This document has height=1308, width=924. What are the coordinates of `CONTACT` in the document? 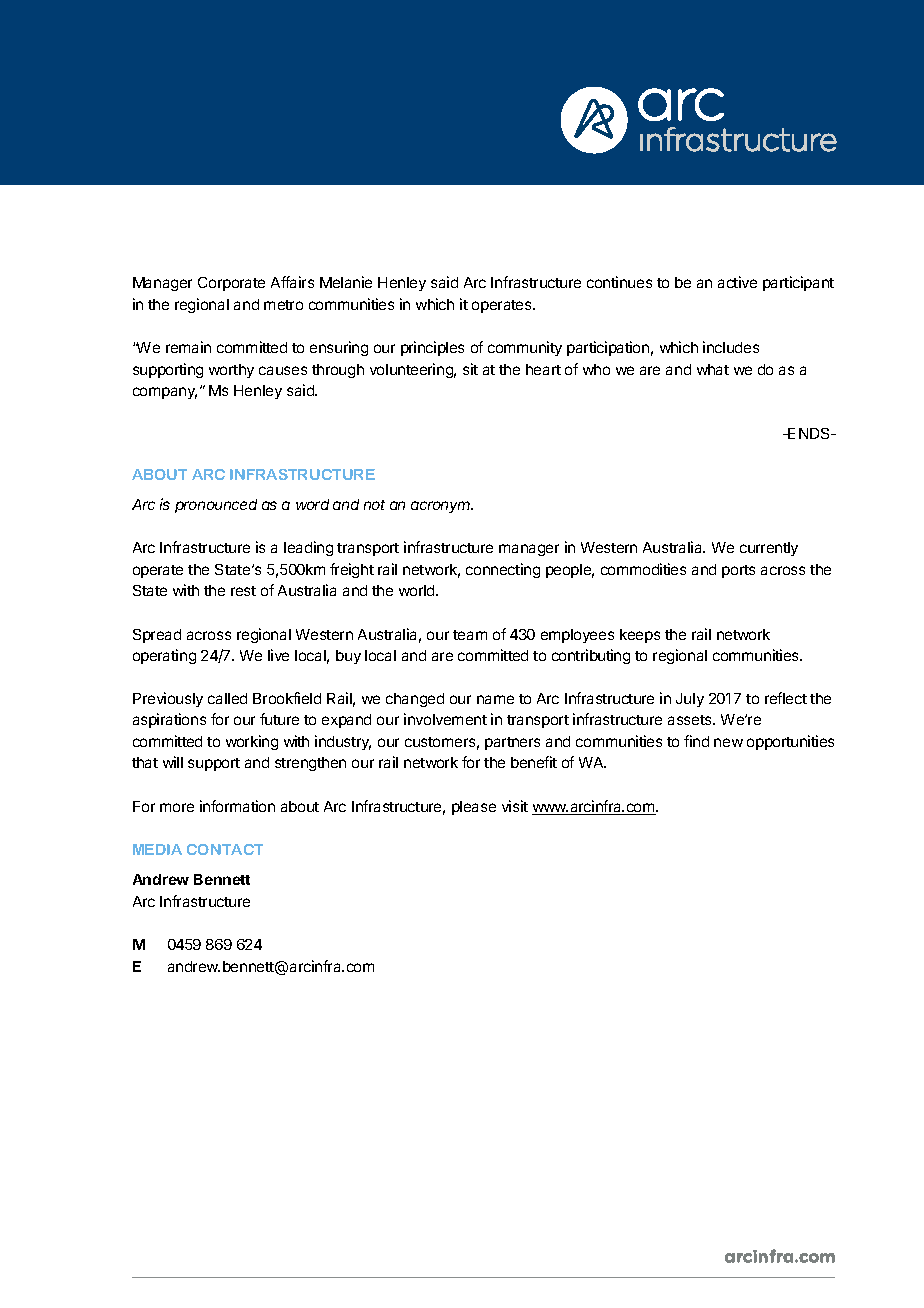 It's located at (225, 849).
